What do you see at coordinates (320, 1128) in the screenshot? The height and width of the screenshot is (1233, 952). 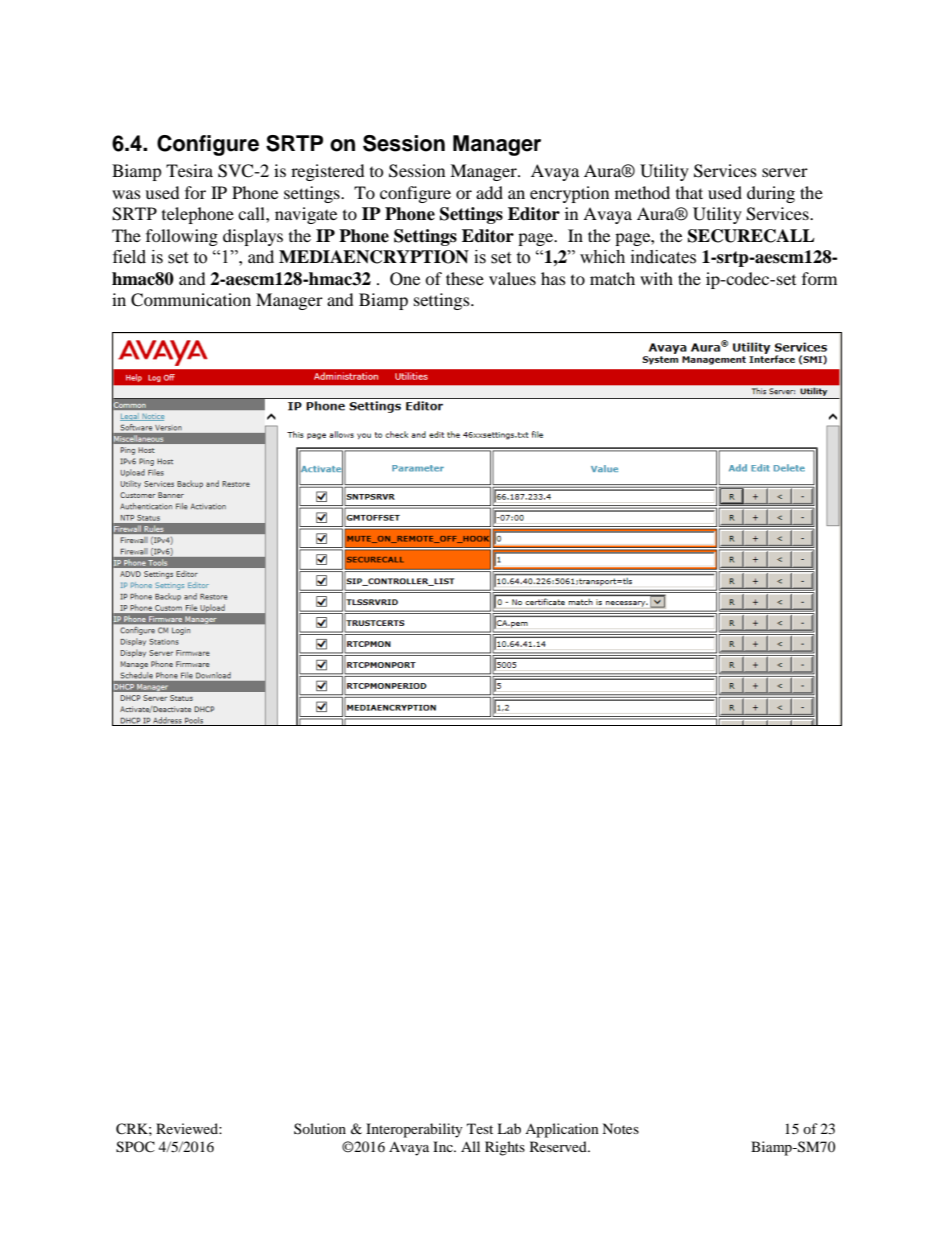 I see `Solution` at bounding box center [320, 1128].
